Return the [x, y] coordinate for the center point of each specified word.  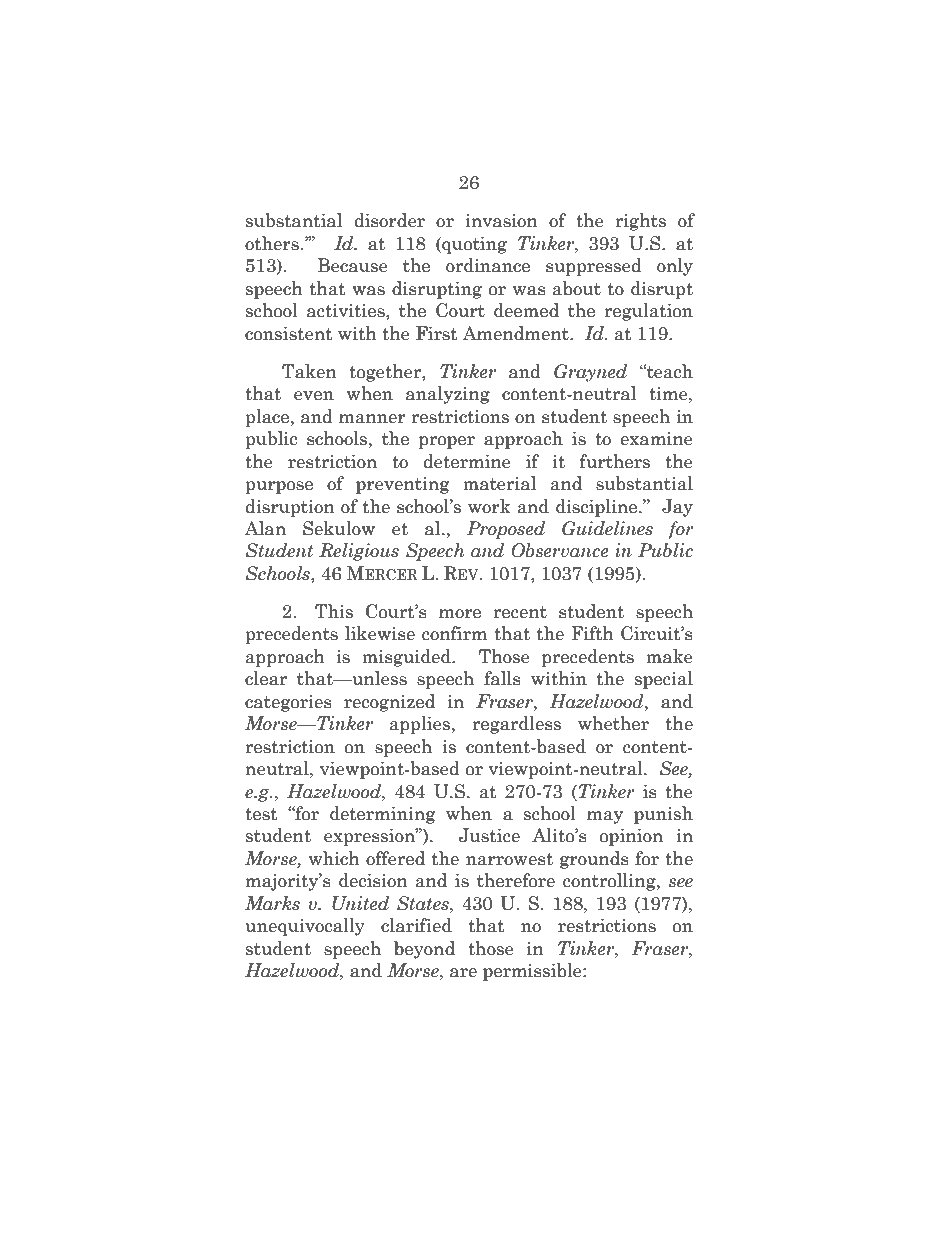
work [489, 506]
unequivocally [305, 927]
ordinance [488, 265]
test [261, 814]
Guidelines [607, 528]
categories [288, 703]
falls [502, 678]
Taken [309, 371]
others [273, 243]
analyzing [448, 395]
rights [640, 222]
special [664, 680]
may [605, 817]
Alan [265, 528]
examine [656, 439]
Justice [489, 835]
